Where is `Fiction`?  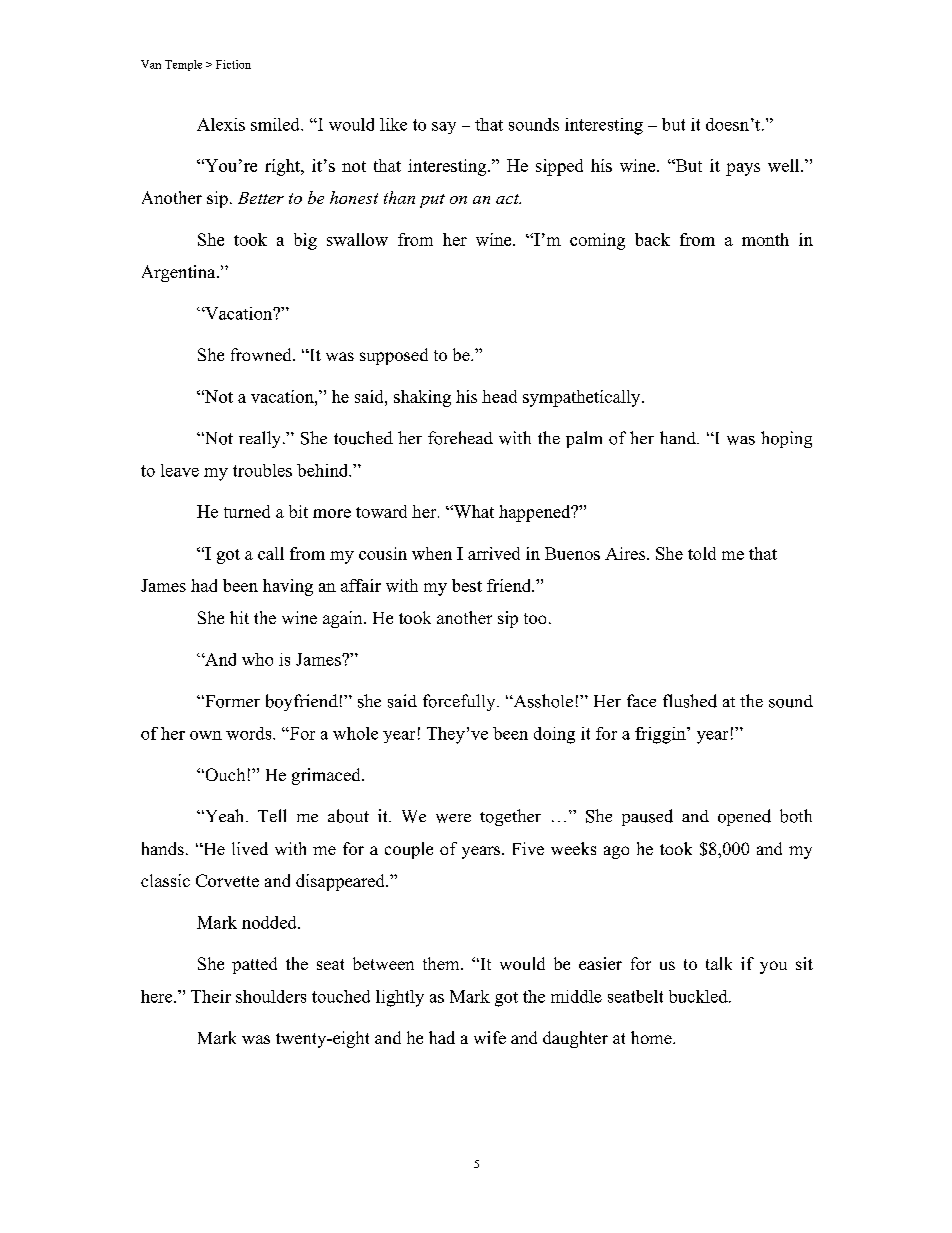
Fiction is located at coordinates (233, 64).
